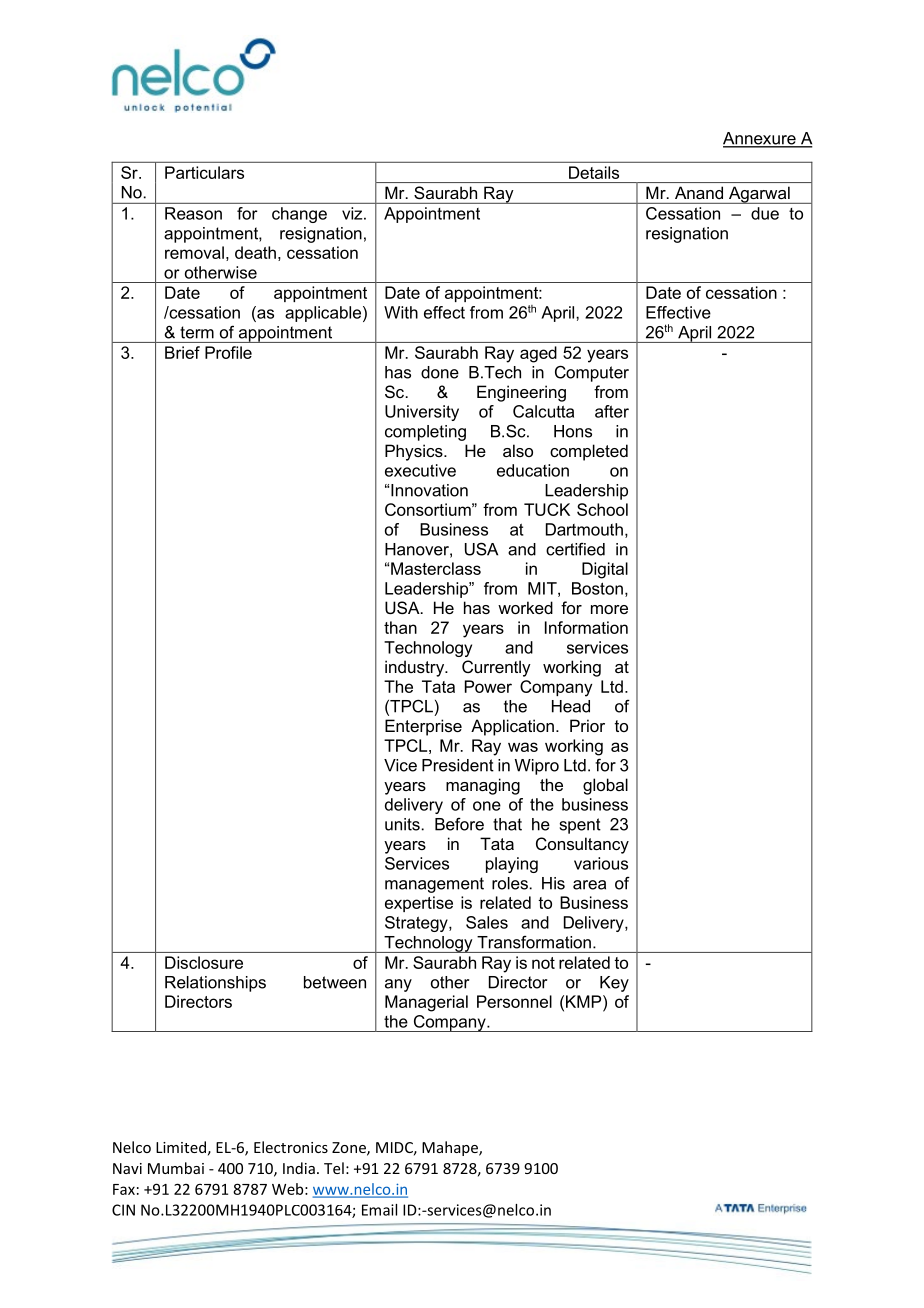 This screenshot has width=924, height=1308. What do you see at coordinates (759, 195) in the screenshot?
I see `Agarwal` at bounding box center [759, 195].
